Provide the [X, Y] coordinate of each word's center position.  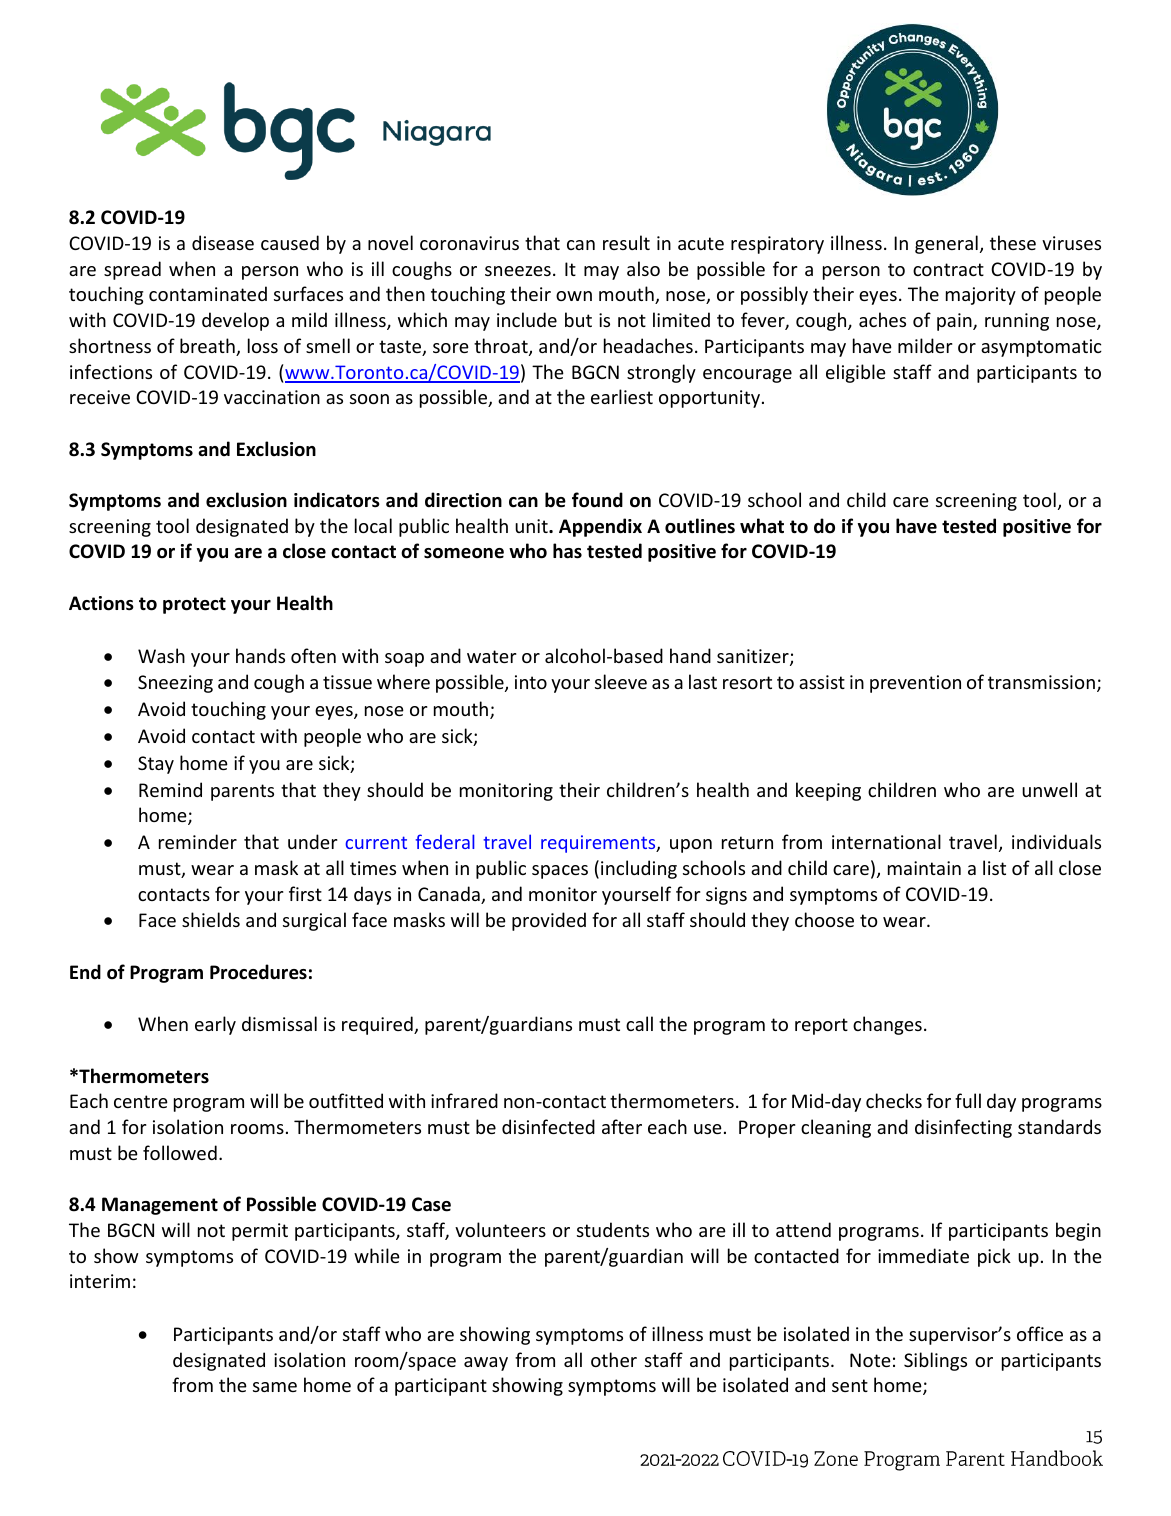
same [275, 1387]
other [614, 1359]
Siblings [935, 1361]
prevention [915, 684]
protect [194, 605]
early [215, 1025]
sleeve [621, 681]
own [574, 296]
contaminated [208, 293]
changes [887, 1025]
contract [948, 269]
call [639, 1023]
